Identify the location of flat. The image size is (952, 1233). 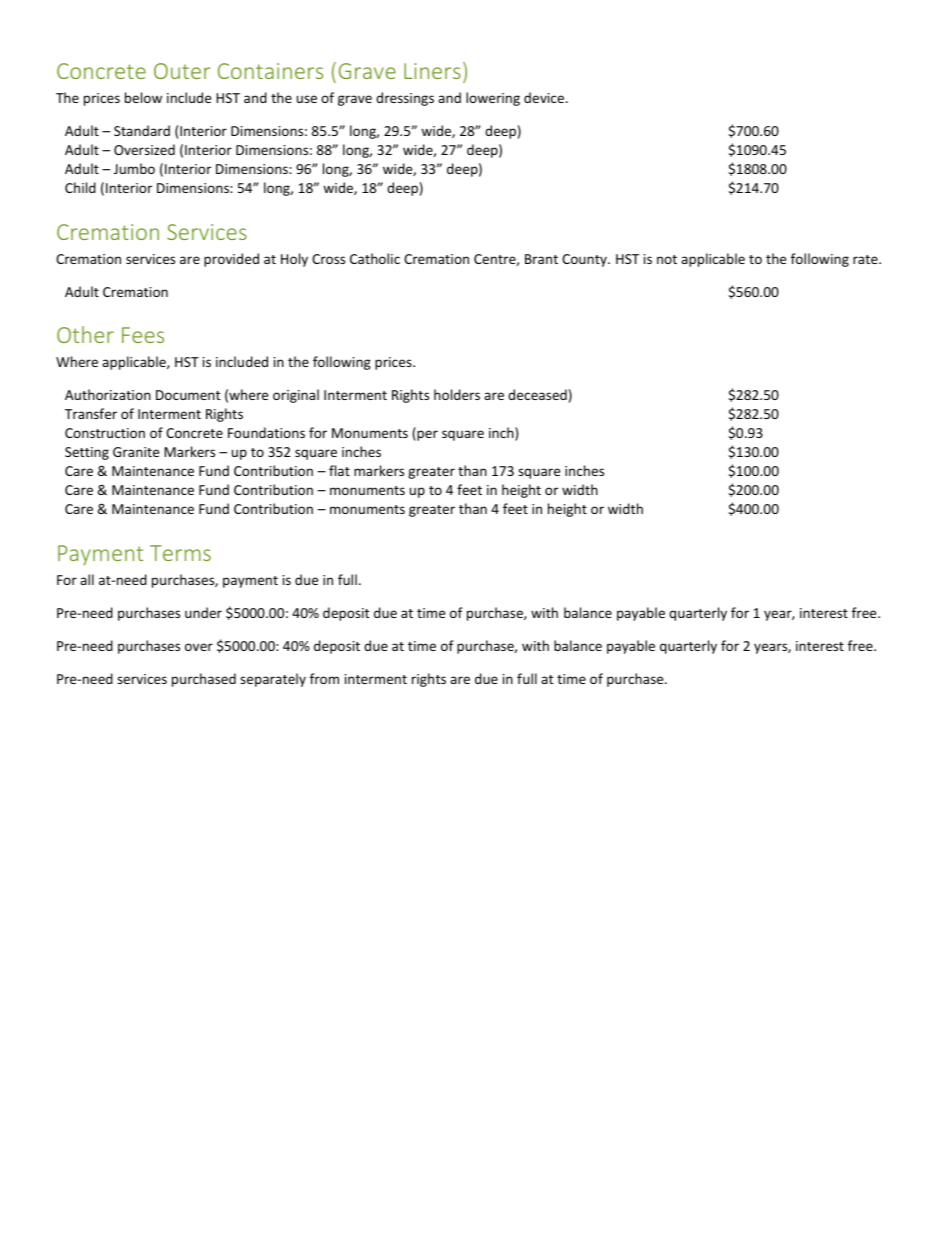
(339, 470).
